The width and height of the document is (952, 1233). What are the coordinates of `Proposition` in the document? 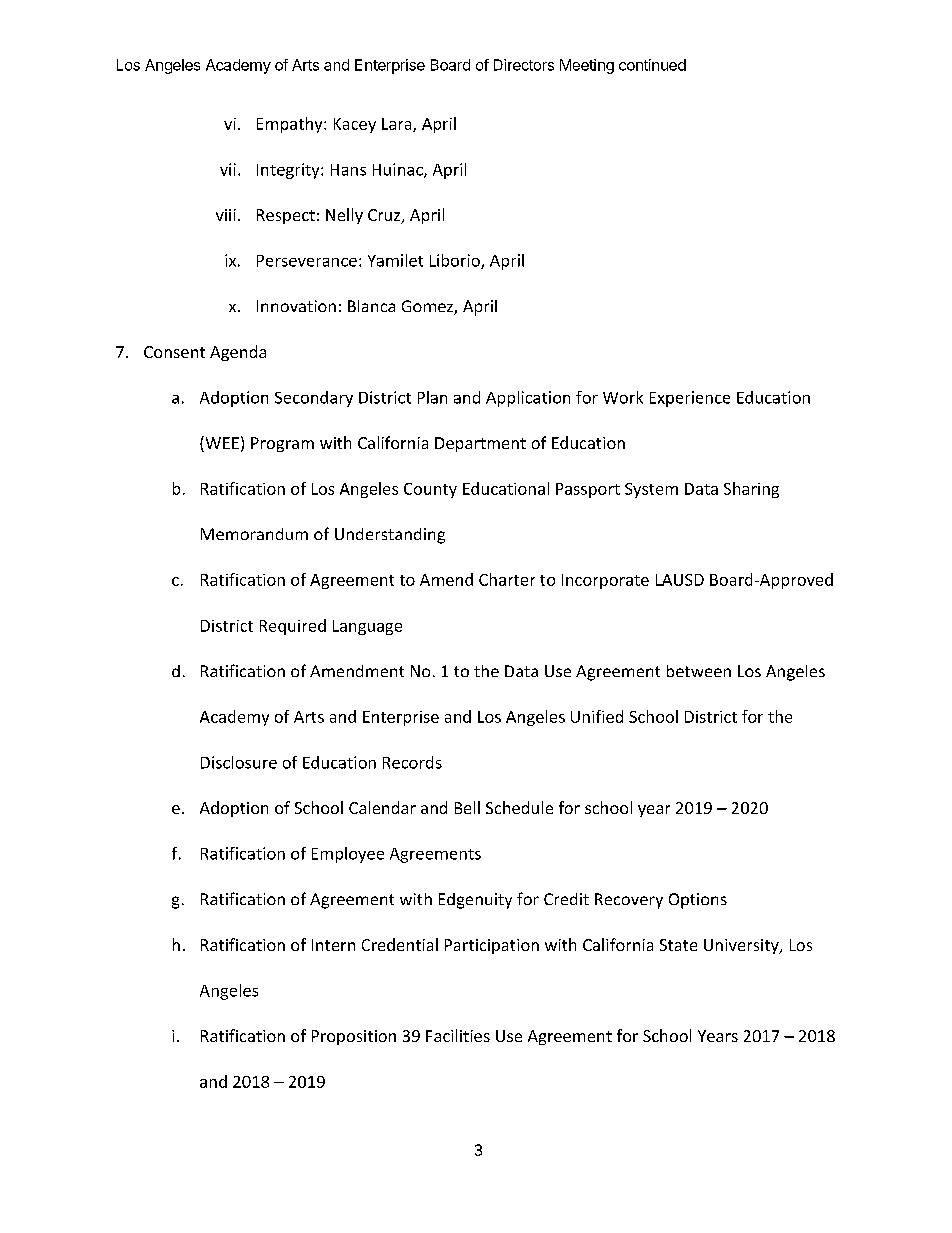 It's located at (354, 1037).
